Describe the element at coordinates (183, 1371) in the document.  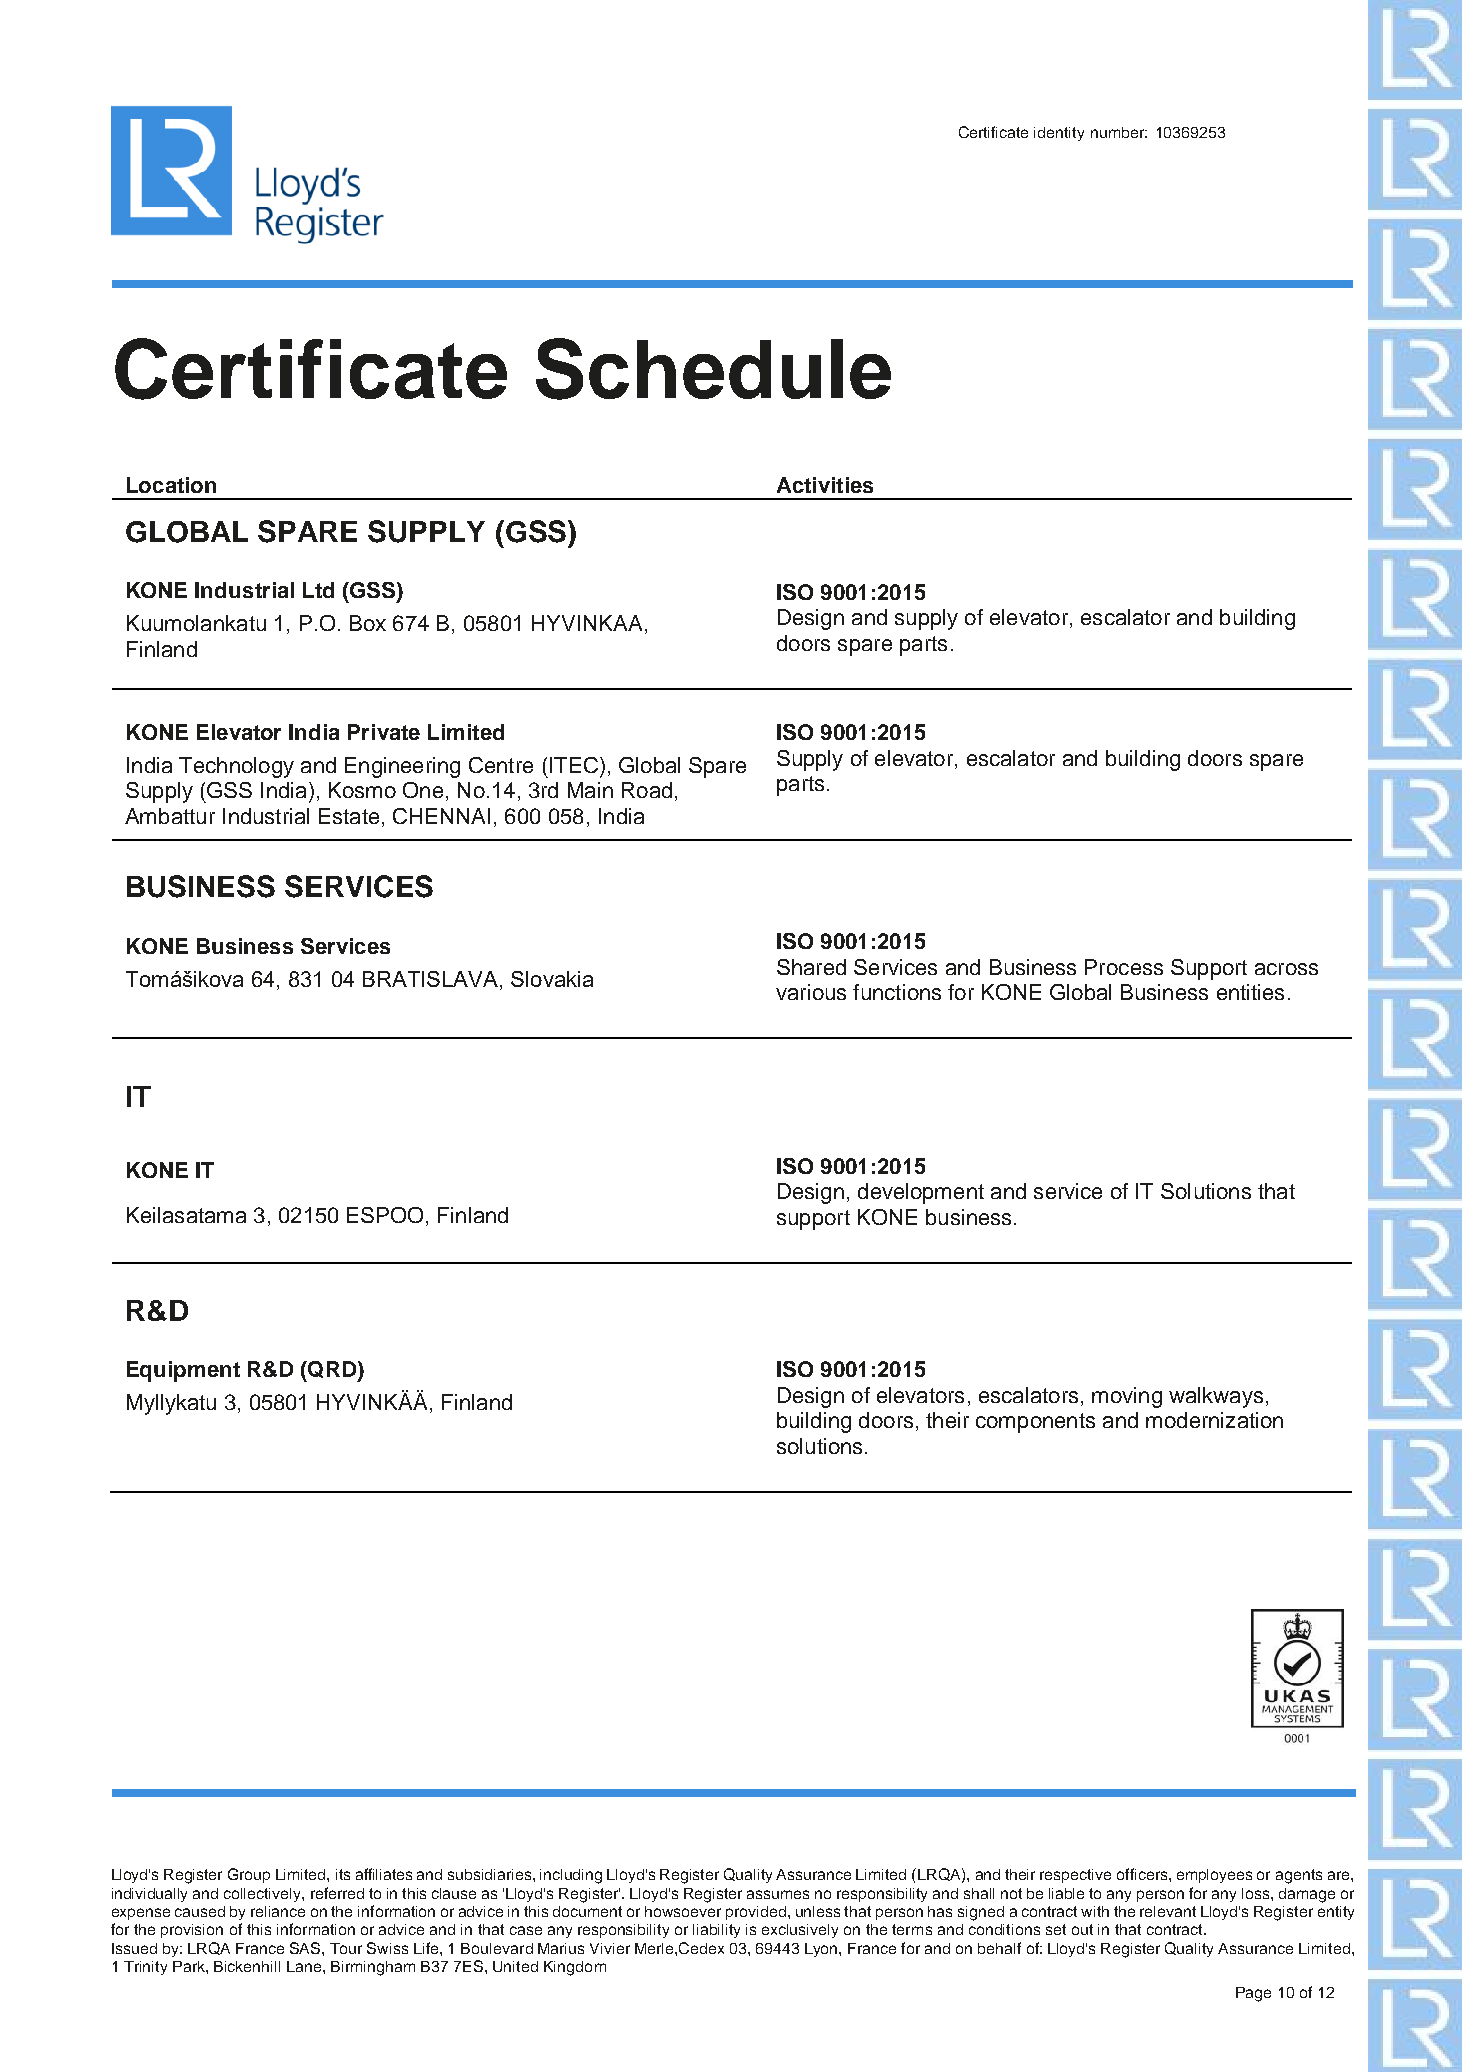
I see `Equipment` at that location.
